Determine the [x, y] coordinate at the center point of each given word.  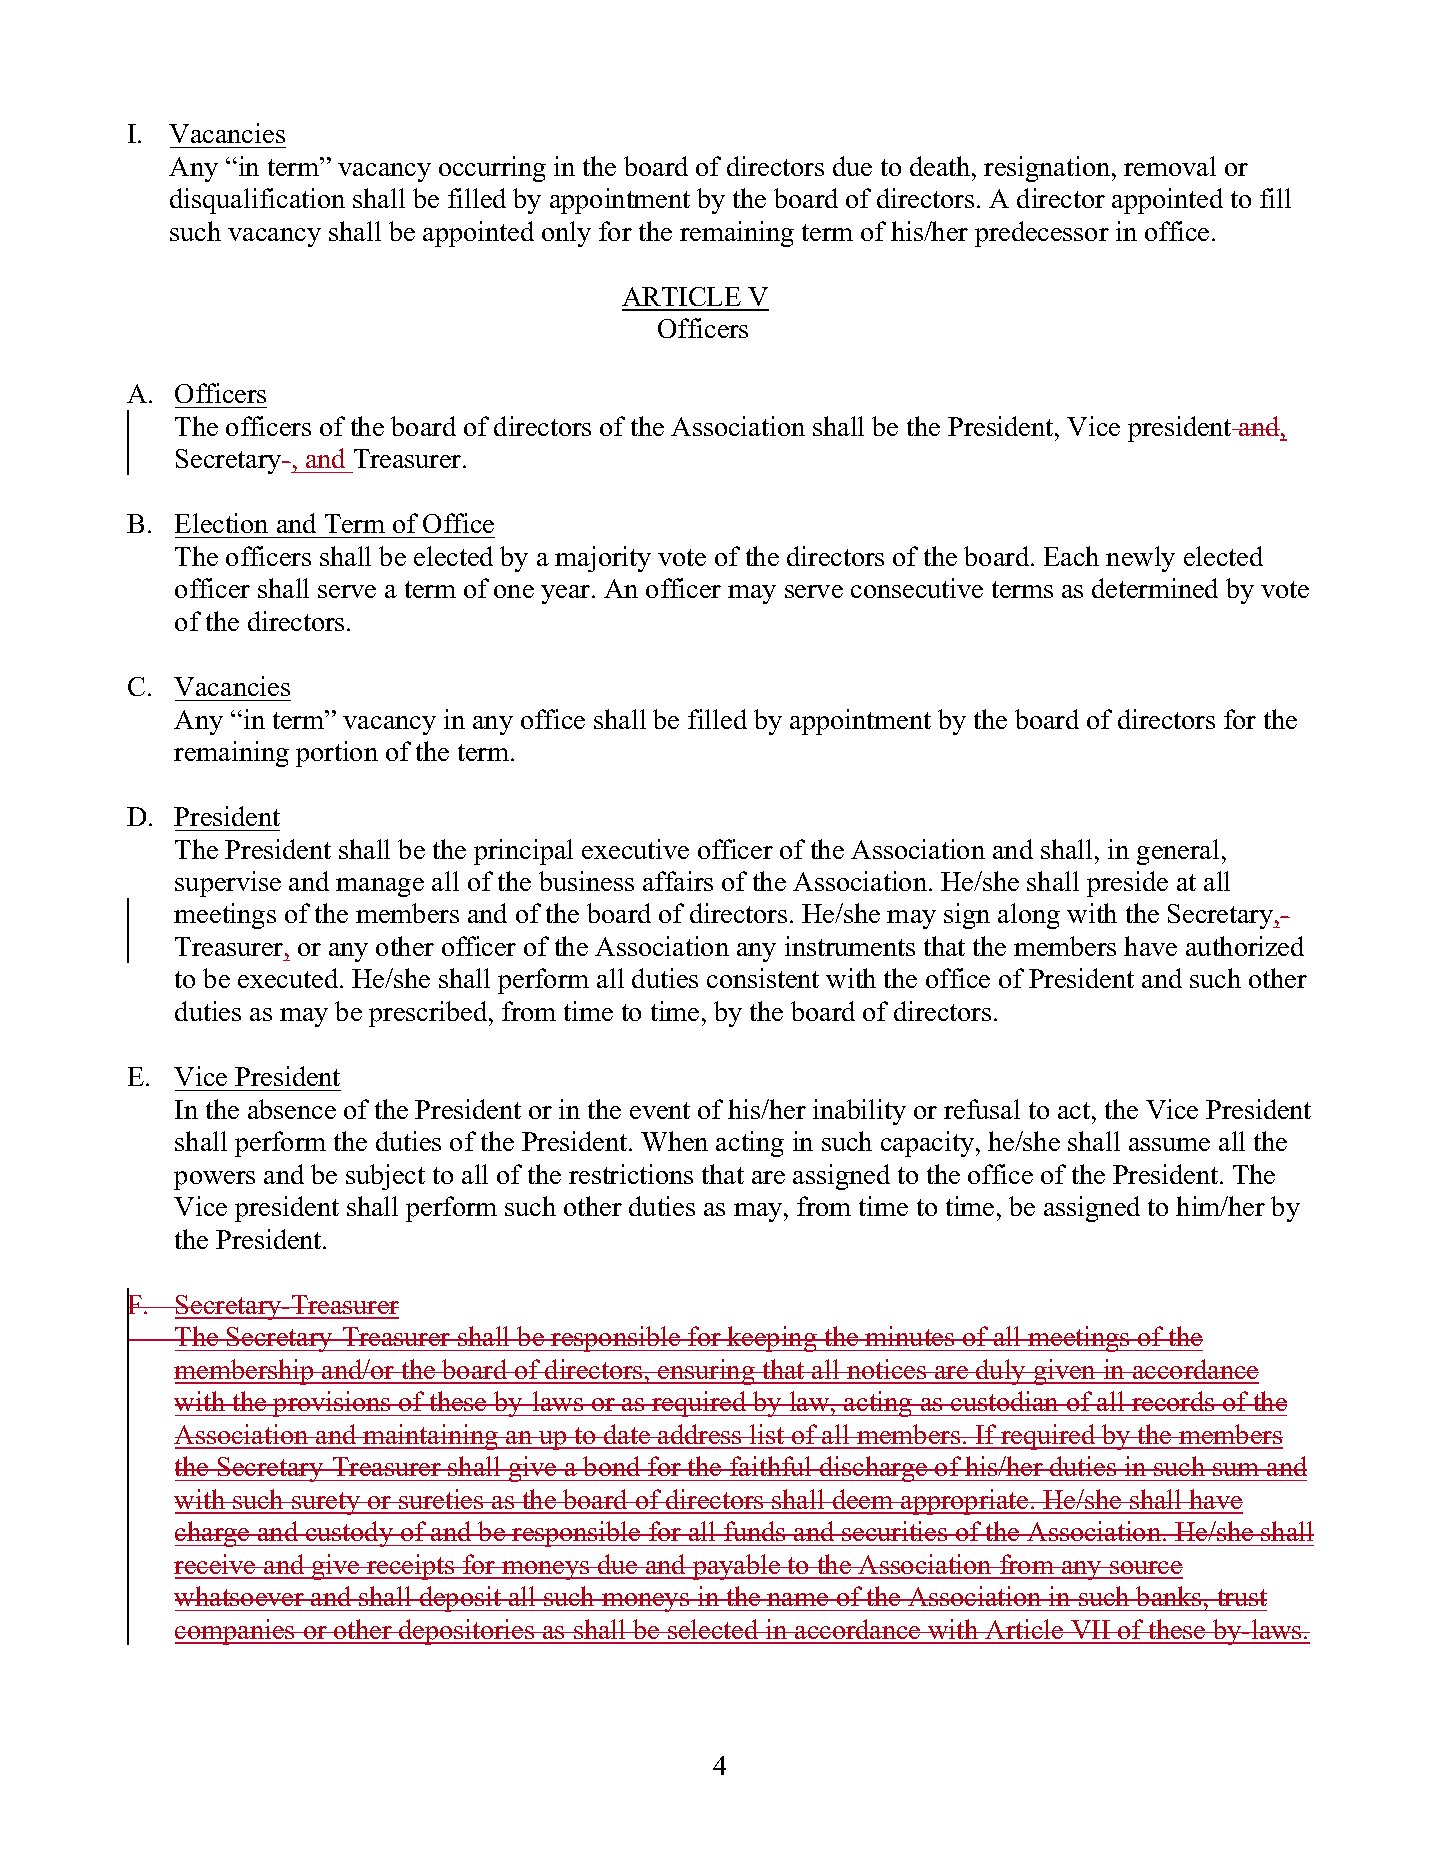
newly [1140, 559]
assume [1169, 1144]
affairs [678, 881]
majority [603, 559]
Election [221, 523]
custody [350, 1534]
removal [1170, 166]
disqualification [257, 201]
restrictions [631, 1174]
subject [385, 1177]
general [1178, 852]
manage [380, 887]
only [566, 234]
